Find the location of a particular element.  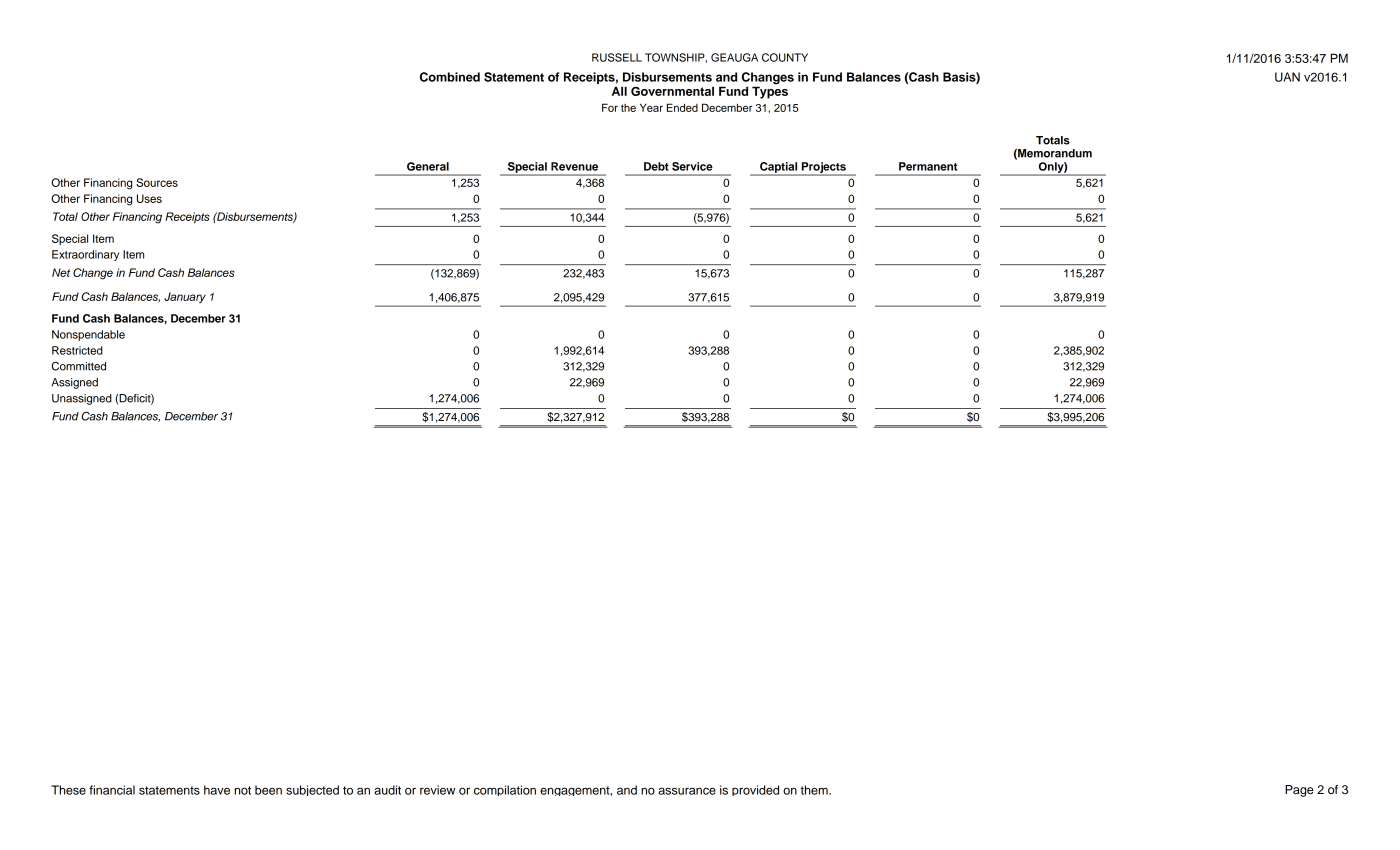

assurance is located at coordinates (687, 791).
